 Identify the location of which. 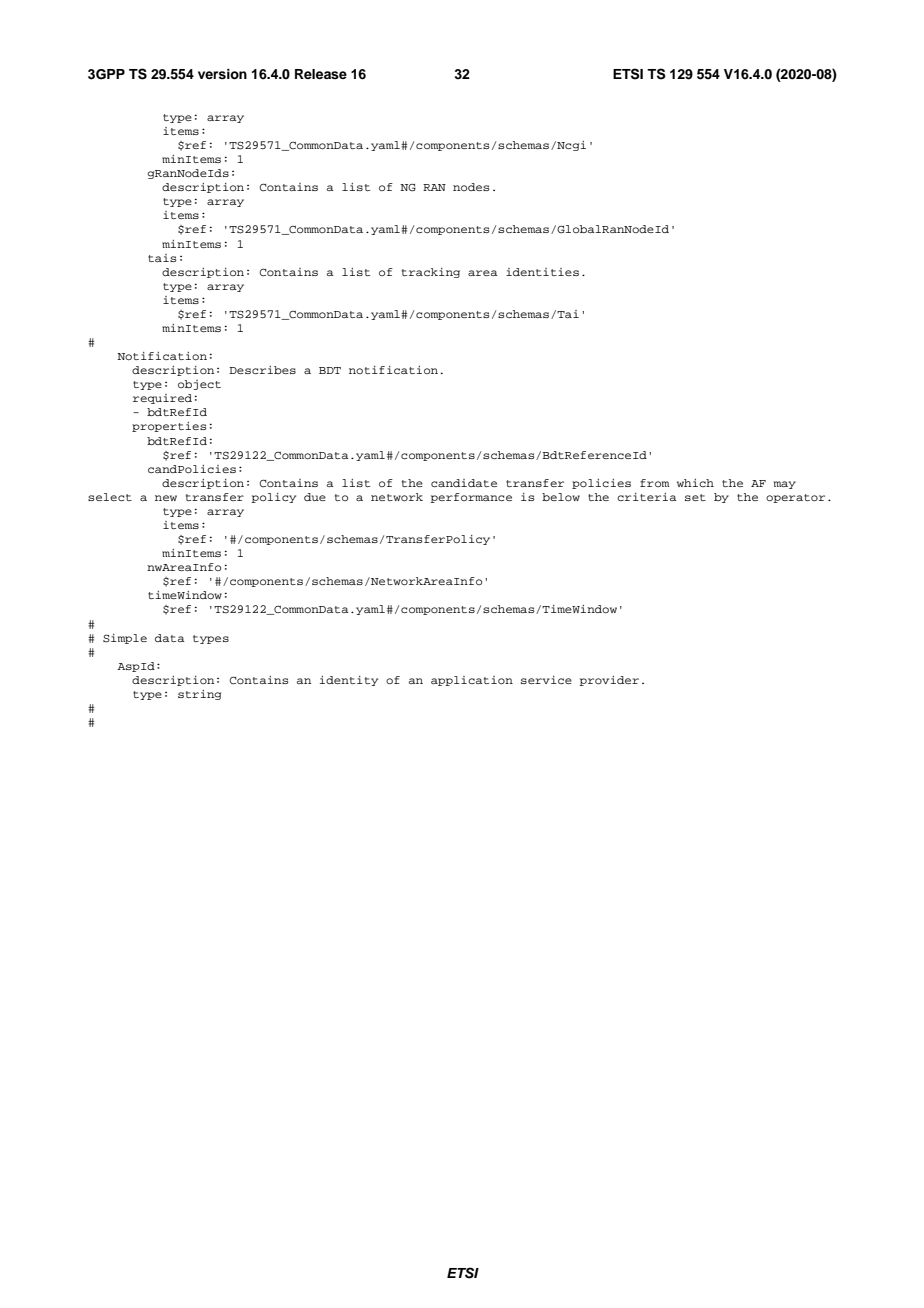
(695, 483).
